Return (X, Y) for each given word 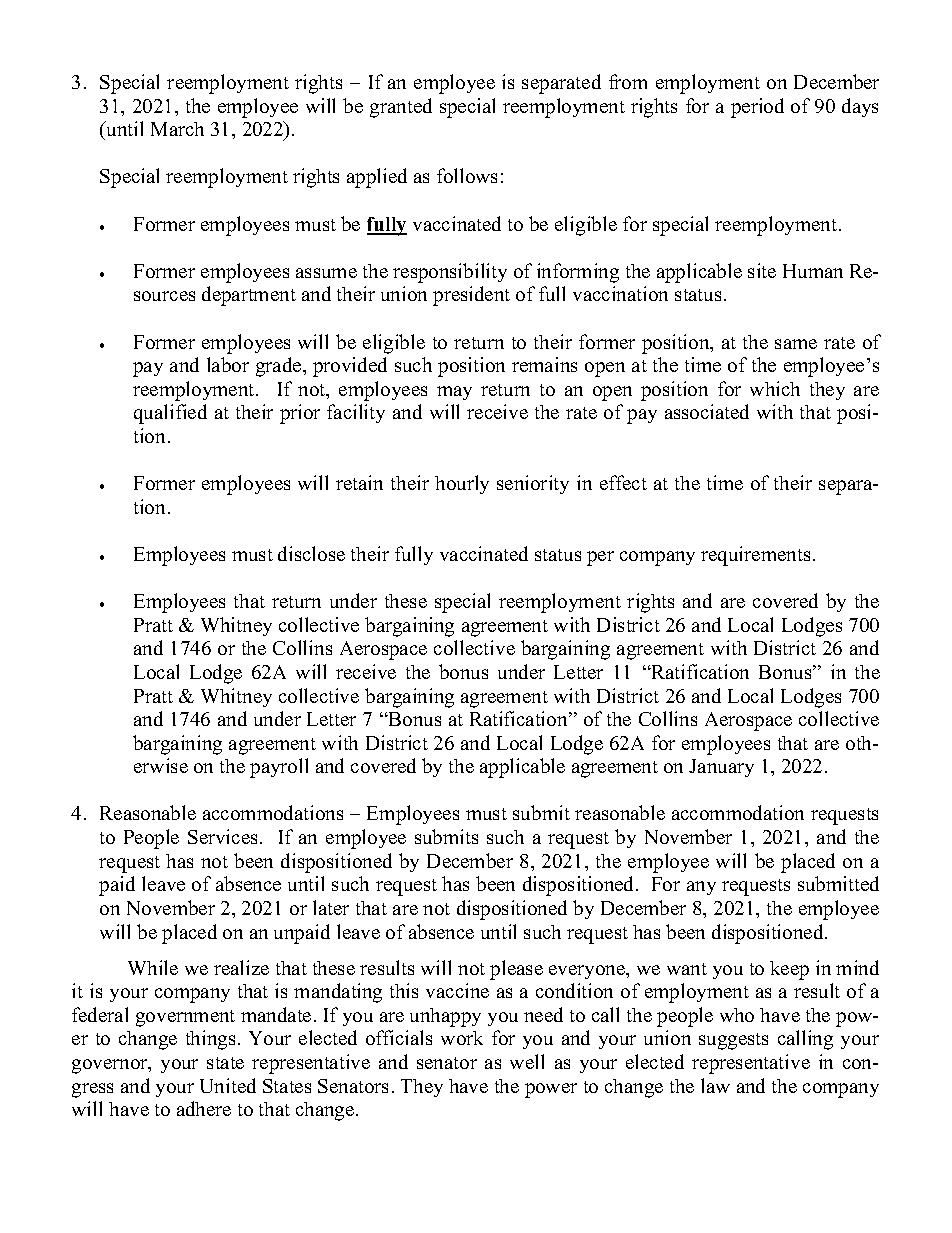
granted (401, 108)
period (757, 108)
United (228, 1085)
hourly (462, 484)
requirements (755, 556)
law (715, 1085)
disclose (311, 553)
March (177, 129)
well (527, 1061)
